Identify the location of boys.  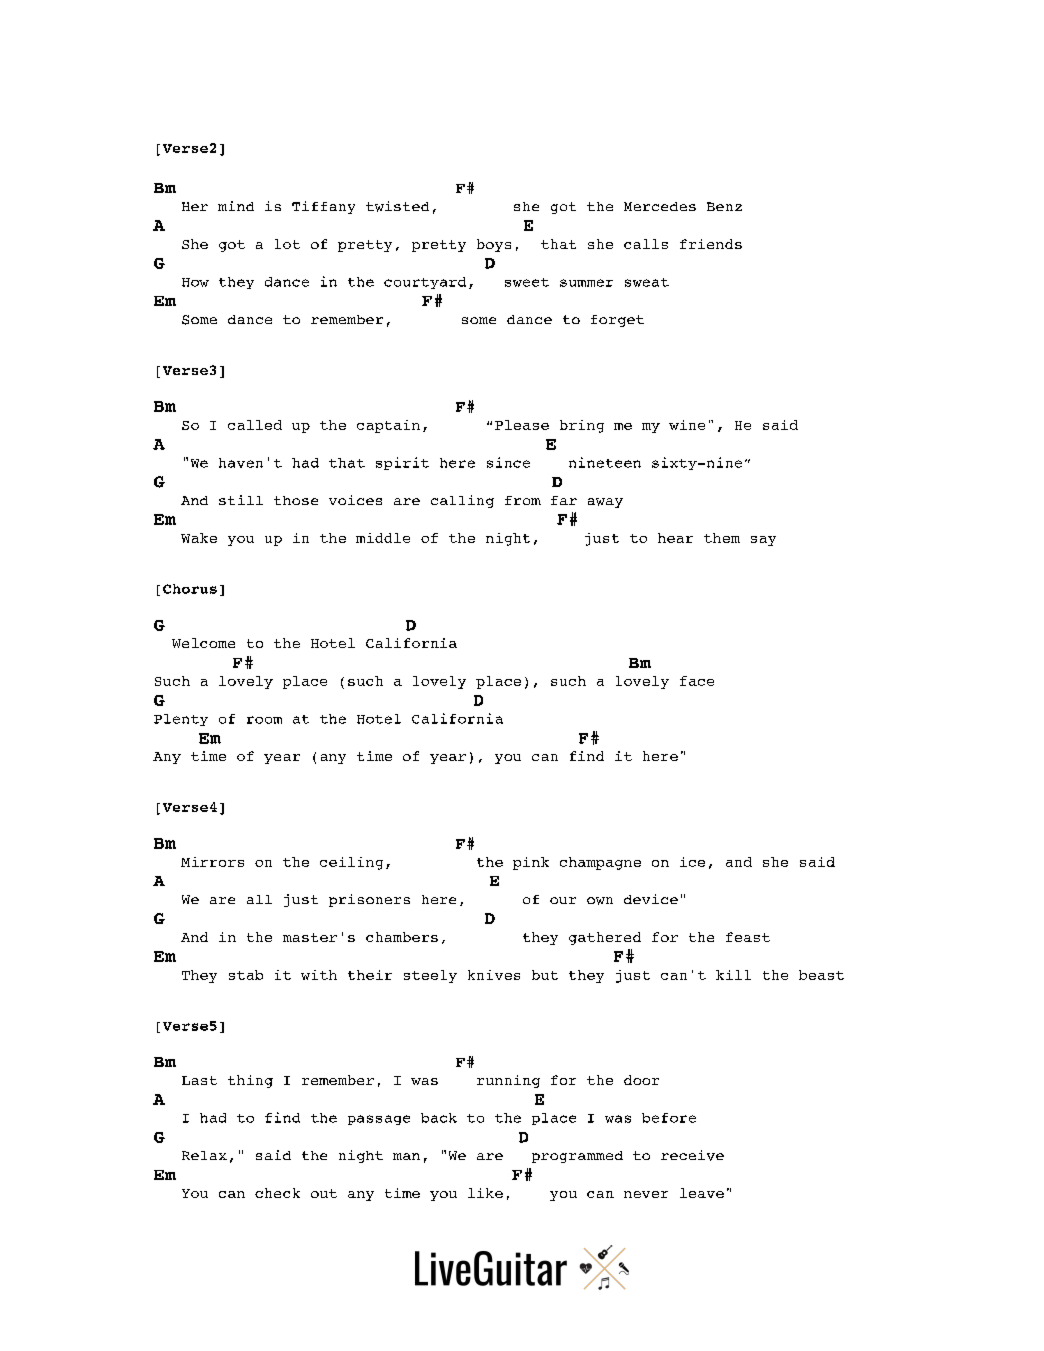
(494, 245).
